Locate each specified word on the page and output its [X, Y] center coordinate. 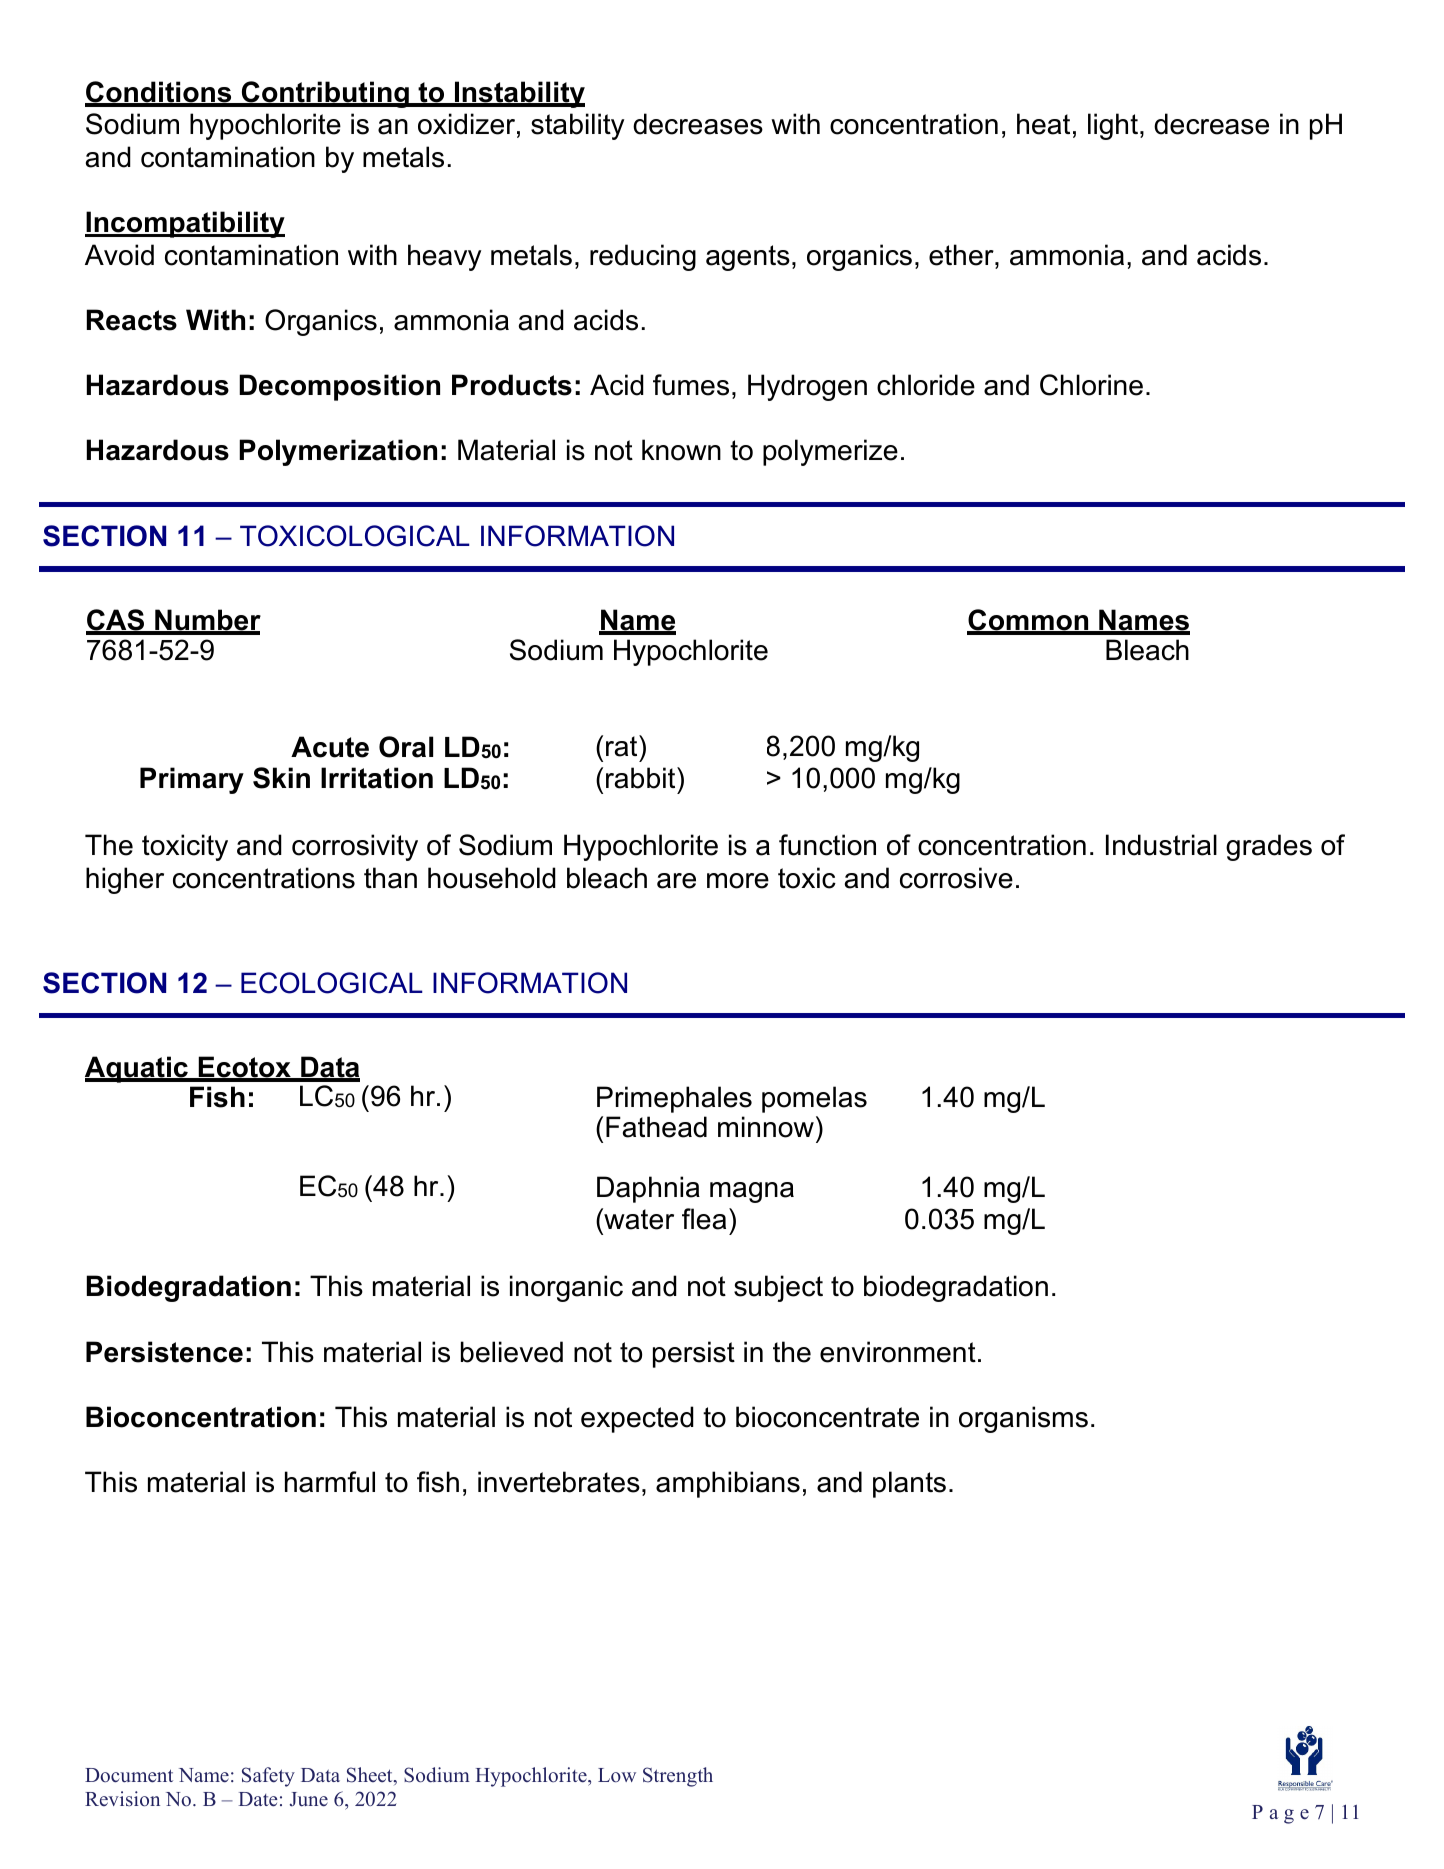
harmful [330, 1482]
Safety [268, 1777]
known [681, 450]
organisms [1023, 1419]
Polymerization [338, 452]
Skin [281, 778]
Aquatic [138, 1069]
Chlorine [1091, 385]
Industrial [1161, 845]
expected [637, 1419]
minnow [766, 1127]
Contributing [325, 94]
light [1113, 126]
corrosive [956, 878]
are [676, 881]
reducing [643, 257]
